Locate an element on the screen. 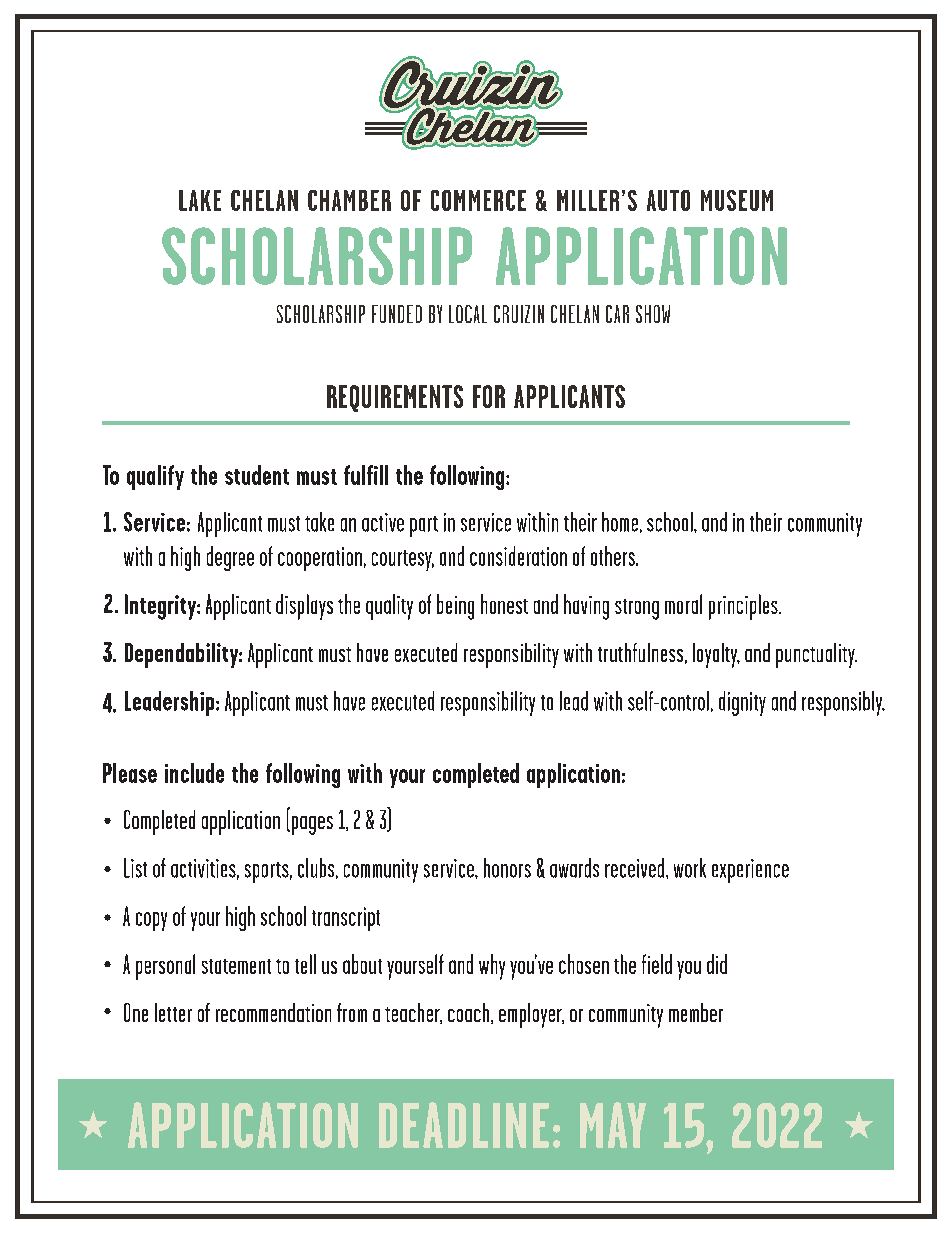 The image size is (952, 1233). honors is located at coordinates (507, 868).
